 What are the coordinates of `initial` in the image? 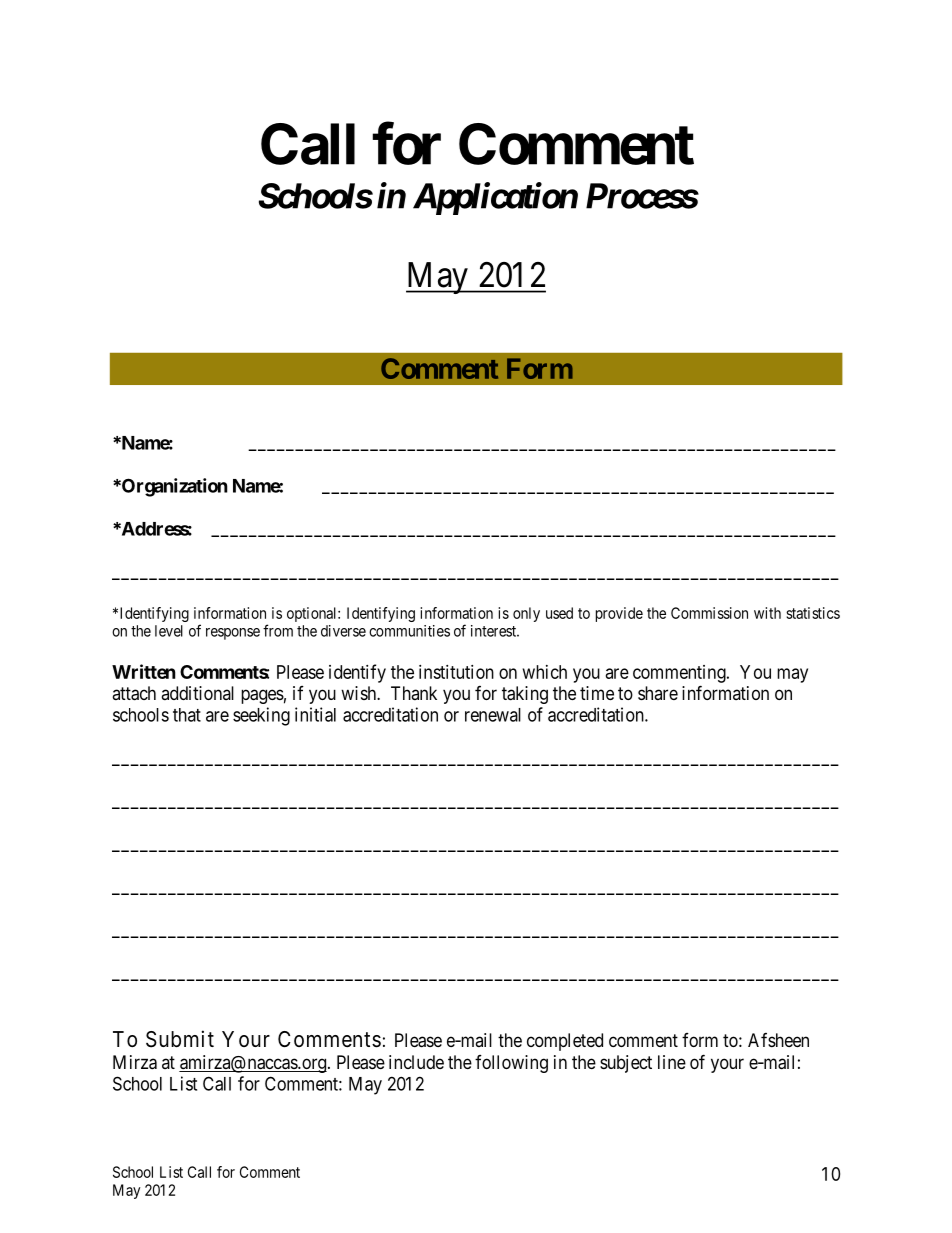 It's located at (315, 714).
